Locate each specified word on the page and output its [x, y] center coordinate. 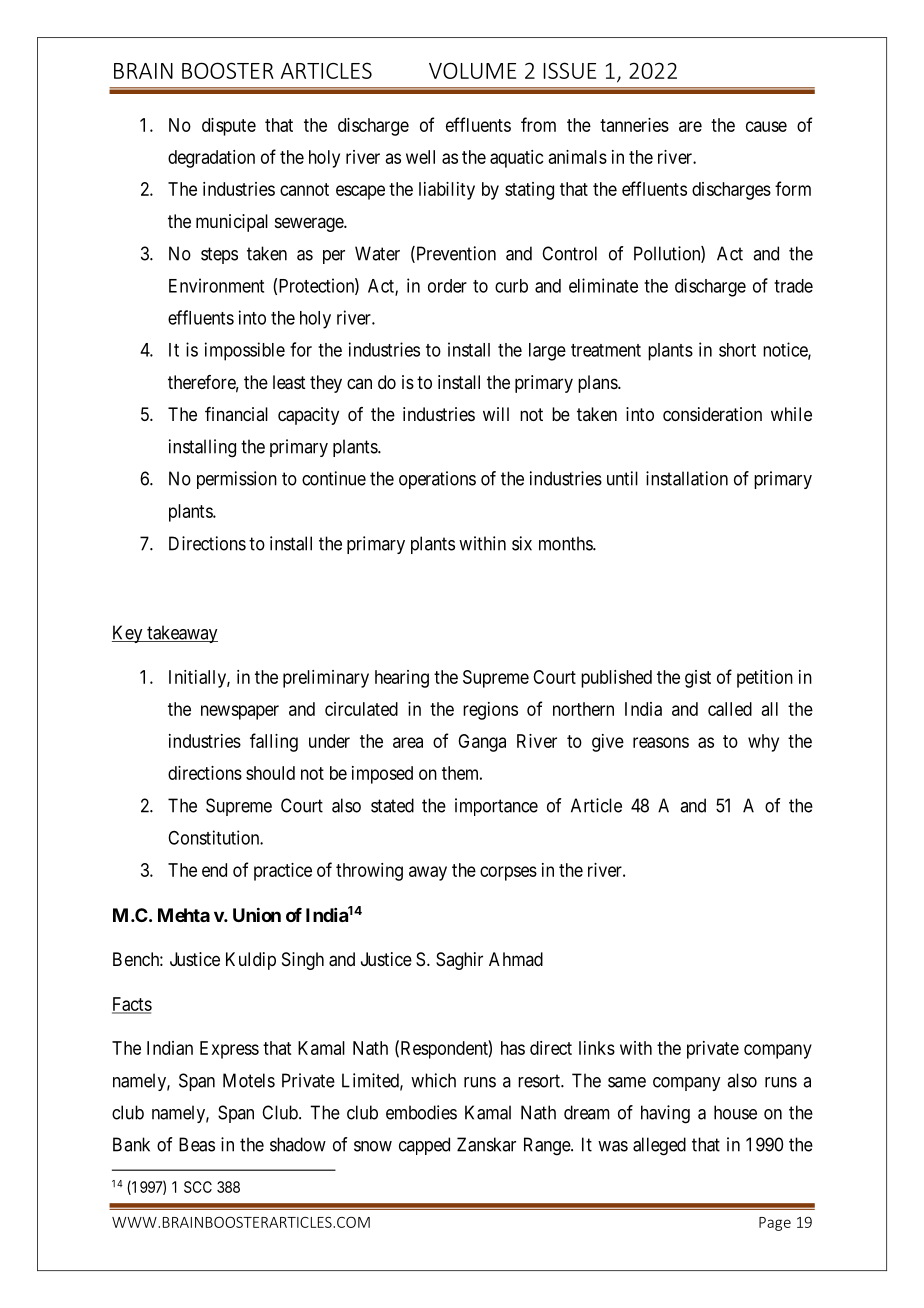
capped [424, 1146]
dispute [229, 127]
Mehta [184, 915]
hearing [402, 679]
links [597, 1048]
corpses [508, 873]
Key [128, 634]
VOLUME [472, 70]
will [496, 414]
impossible [245, 351]
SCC [198, 1187]
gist [698, 679]
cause [766, 126]
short [737, 350]
